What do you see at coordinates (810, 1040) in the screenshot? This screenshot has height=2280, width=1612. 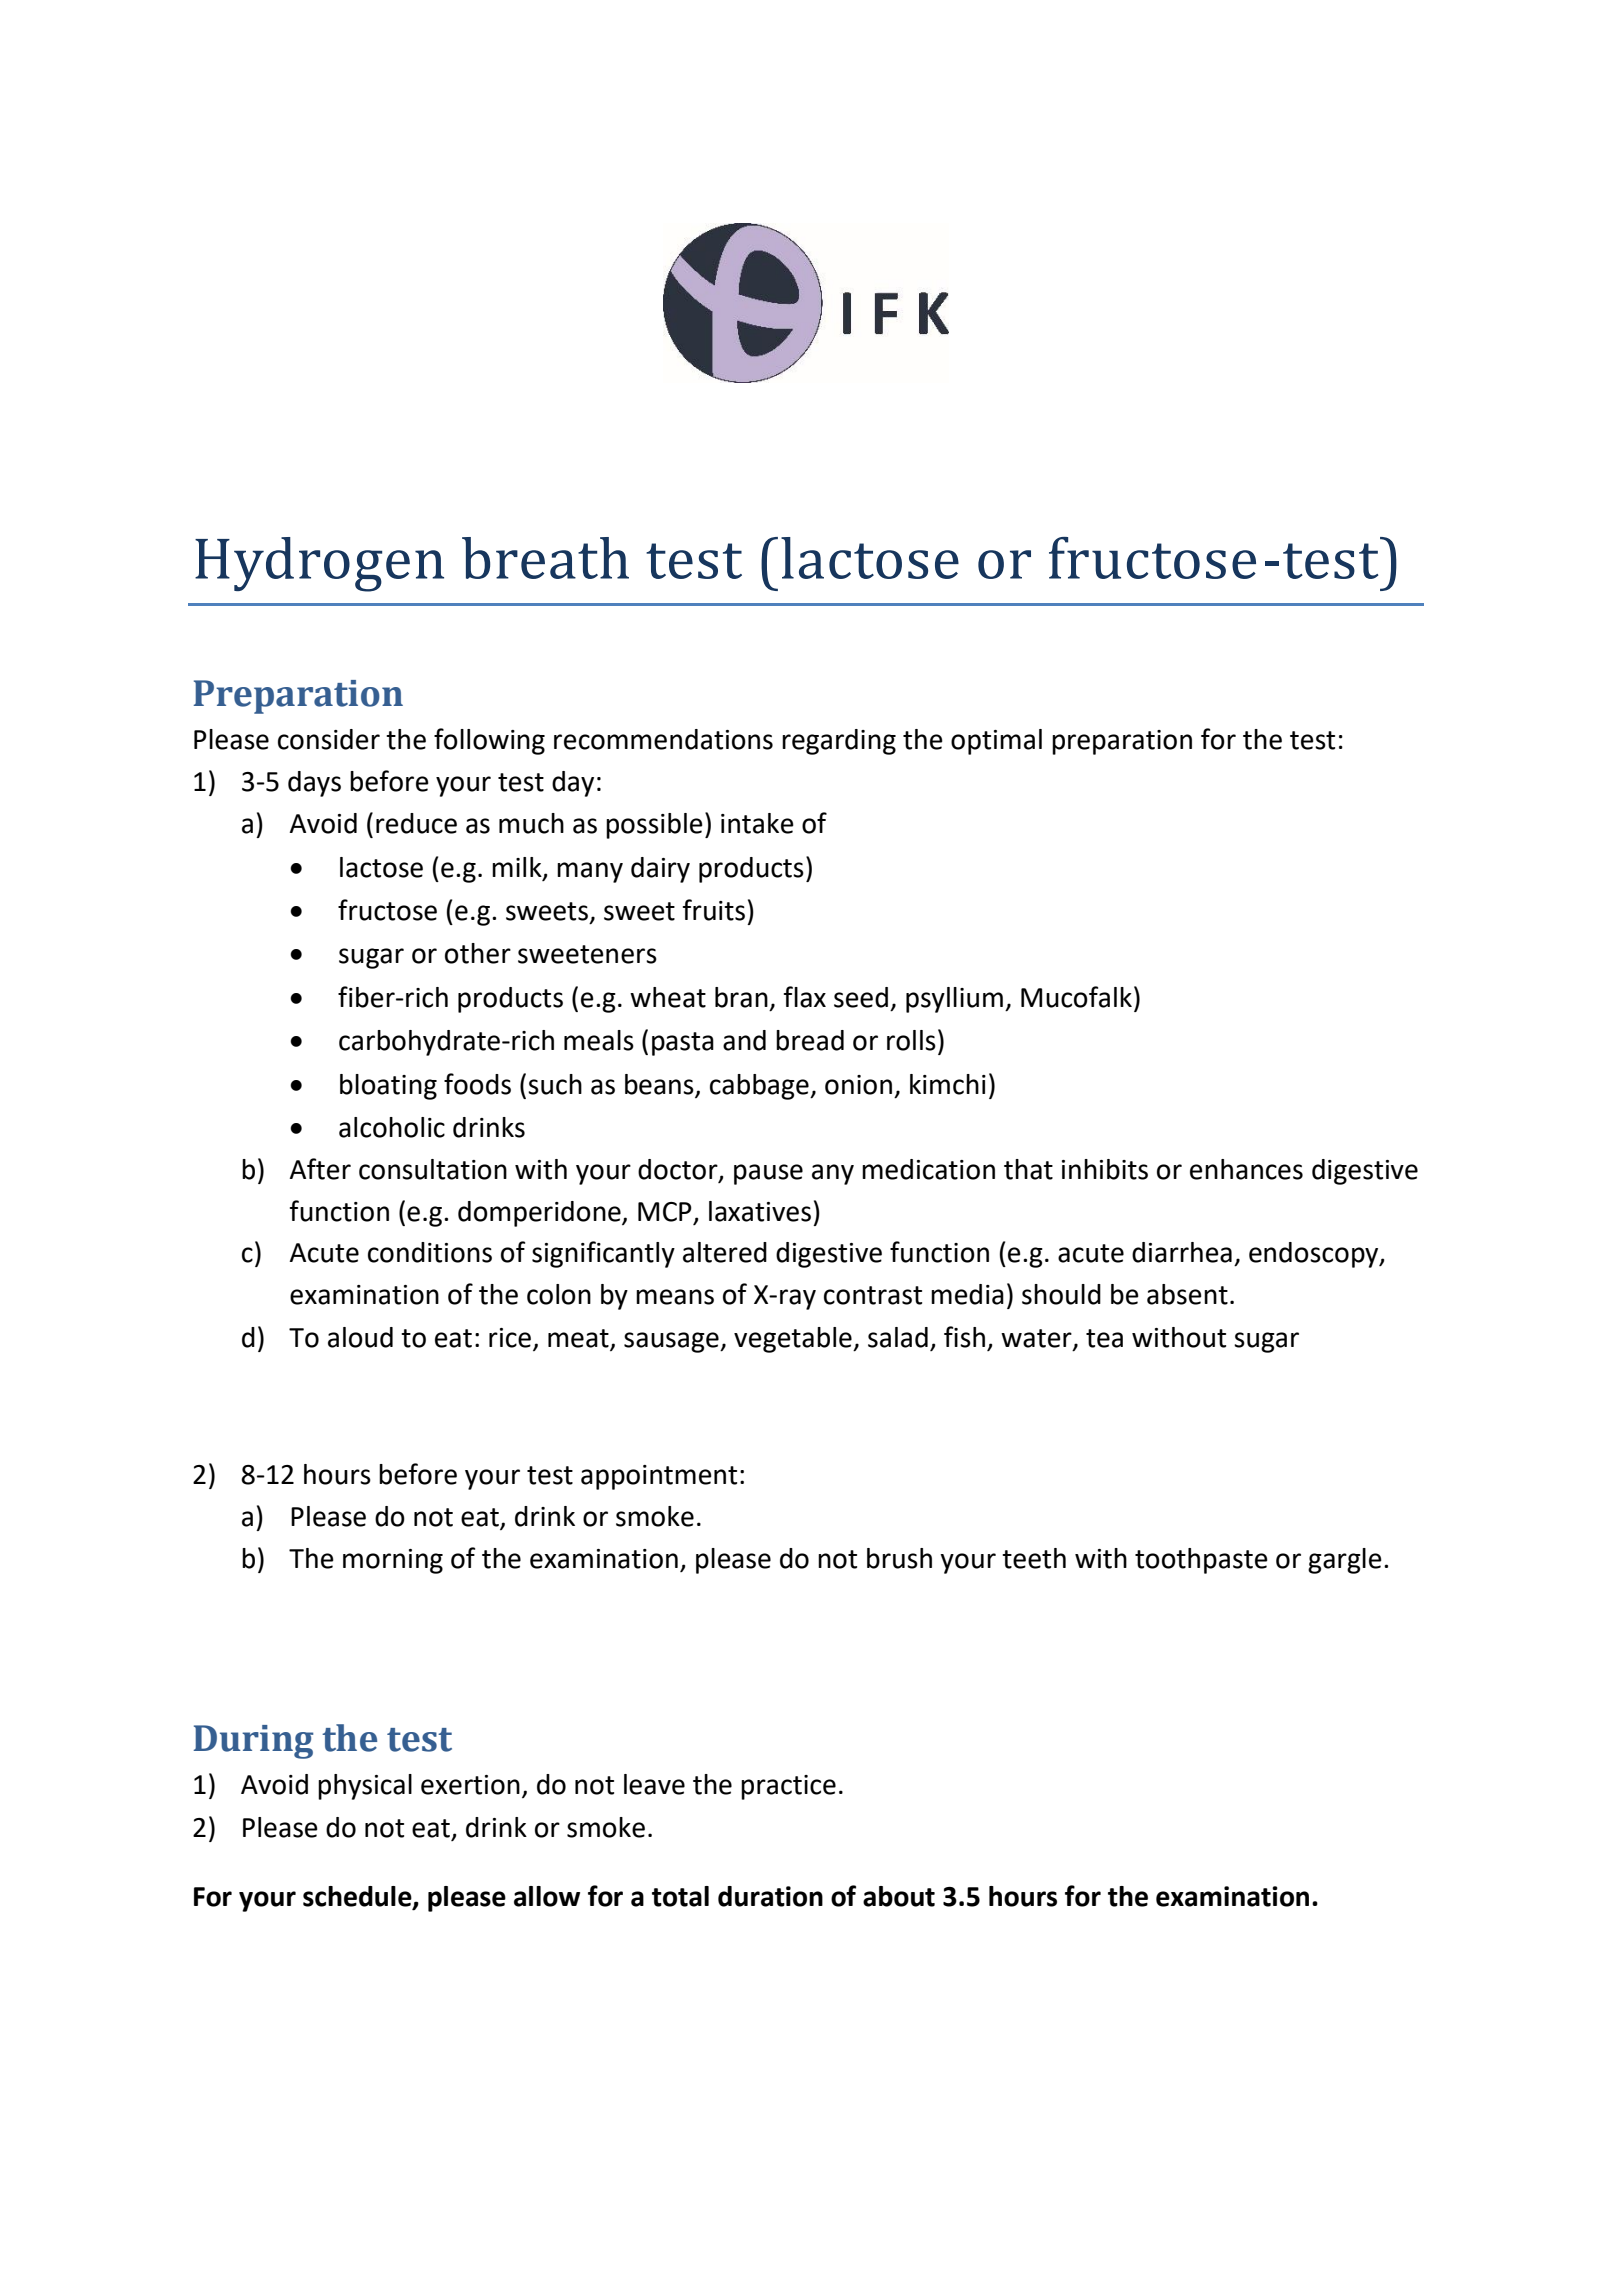 I see `bread` at bounding box center [810, 1040].
